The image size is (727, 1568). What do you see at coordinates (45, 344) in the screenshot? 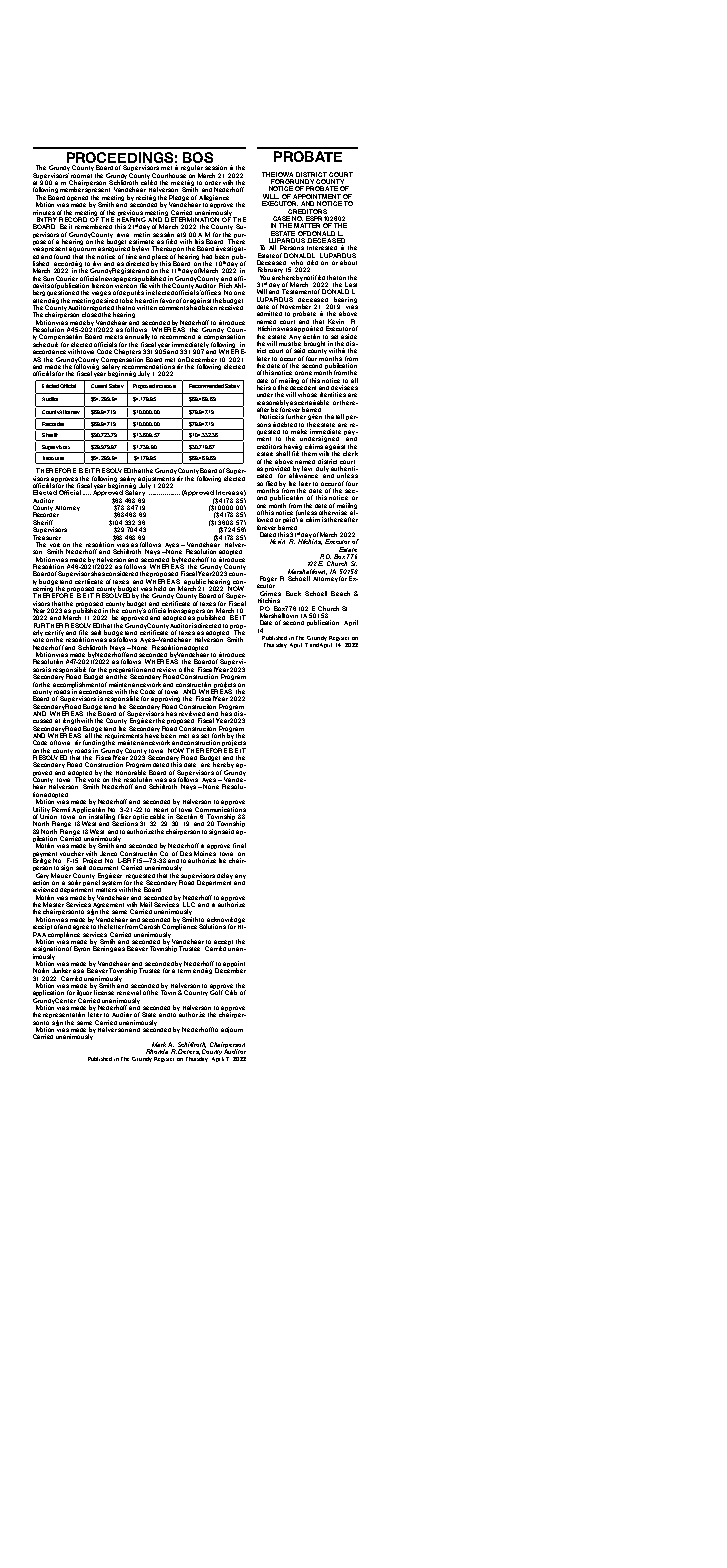
I see `schedule` at bounding box center [45, 344].
